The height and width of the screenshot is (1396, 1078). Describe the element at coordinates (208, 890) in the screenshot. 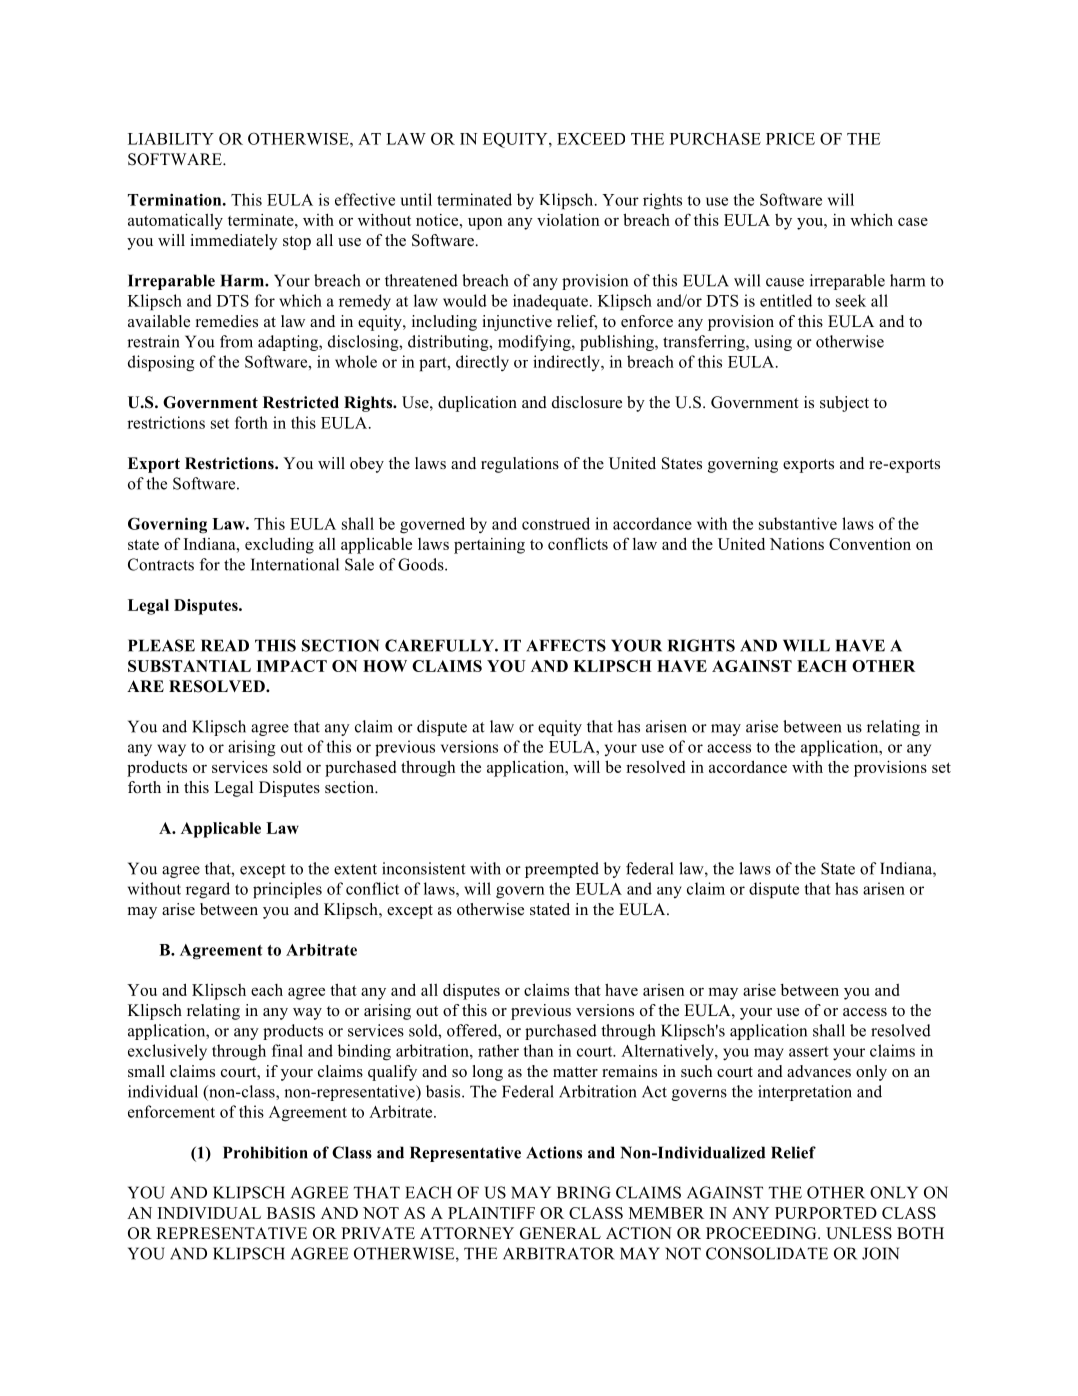

I see `regard` at that location.
